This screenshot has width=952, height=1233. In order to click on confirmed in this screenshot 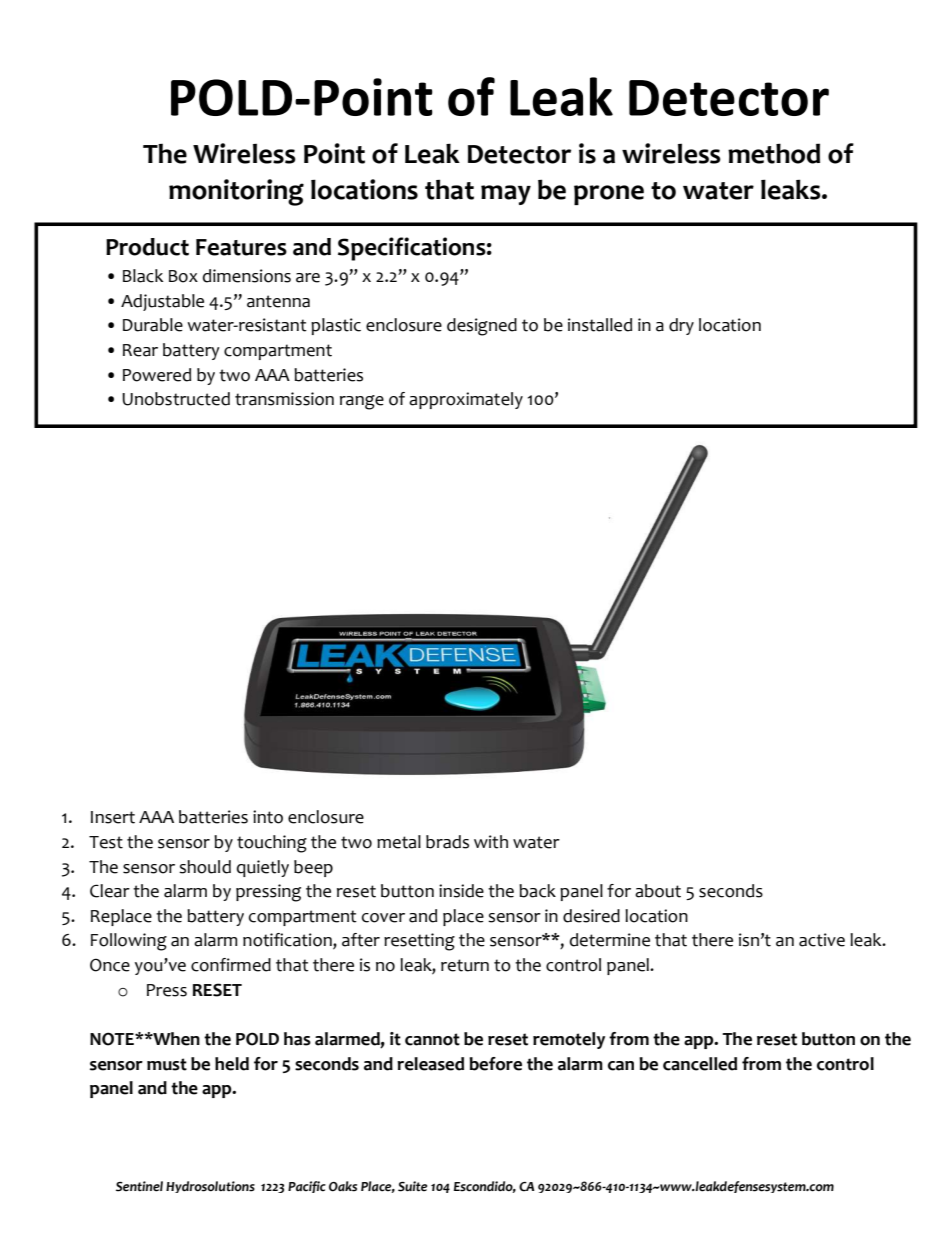, I will do `click(231, 965)`.
